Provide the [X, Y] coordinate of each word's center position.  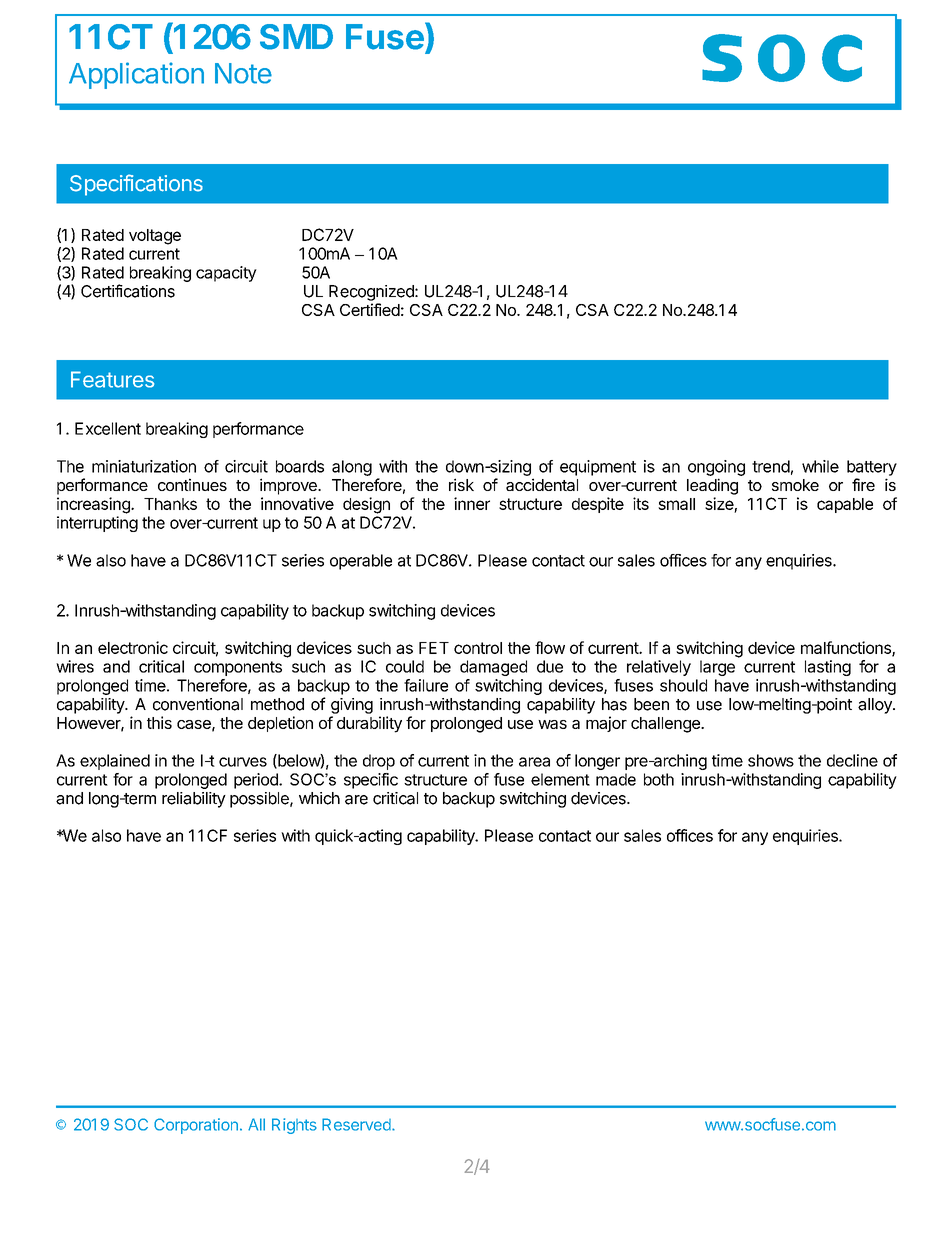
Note [243, 73]
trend [771, 466]
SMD [296, 37]
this [159, 722]
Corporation [196, 1126]
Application [136, 75]
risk [461, 484]
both [659, 779]
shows [771, 760]
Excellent [108, 428]
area [534, 762]
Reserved [357, 1124]
